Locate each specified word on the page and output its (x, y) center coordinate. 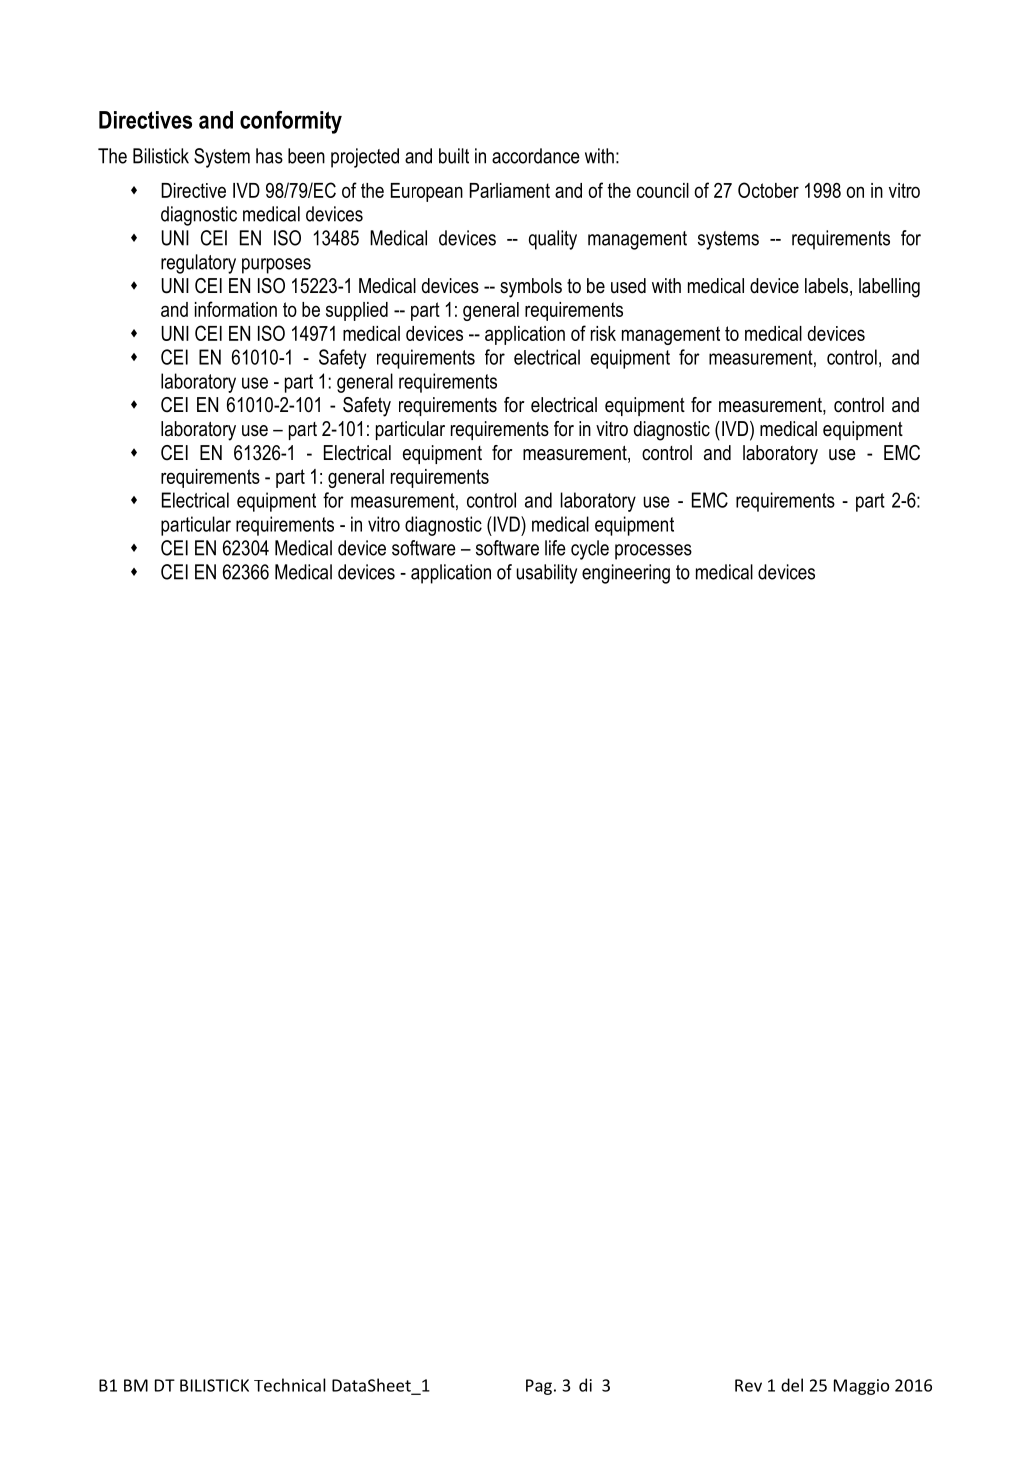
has (269, 156)
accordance (536, 156)
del (792, 1385)
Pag (539, 1387)
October (768, 190)
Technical (290, 1385)
